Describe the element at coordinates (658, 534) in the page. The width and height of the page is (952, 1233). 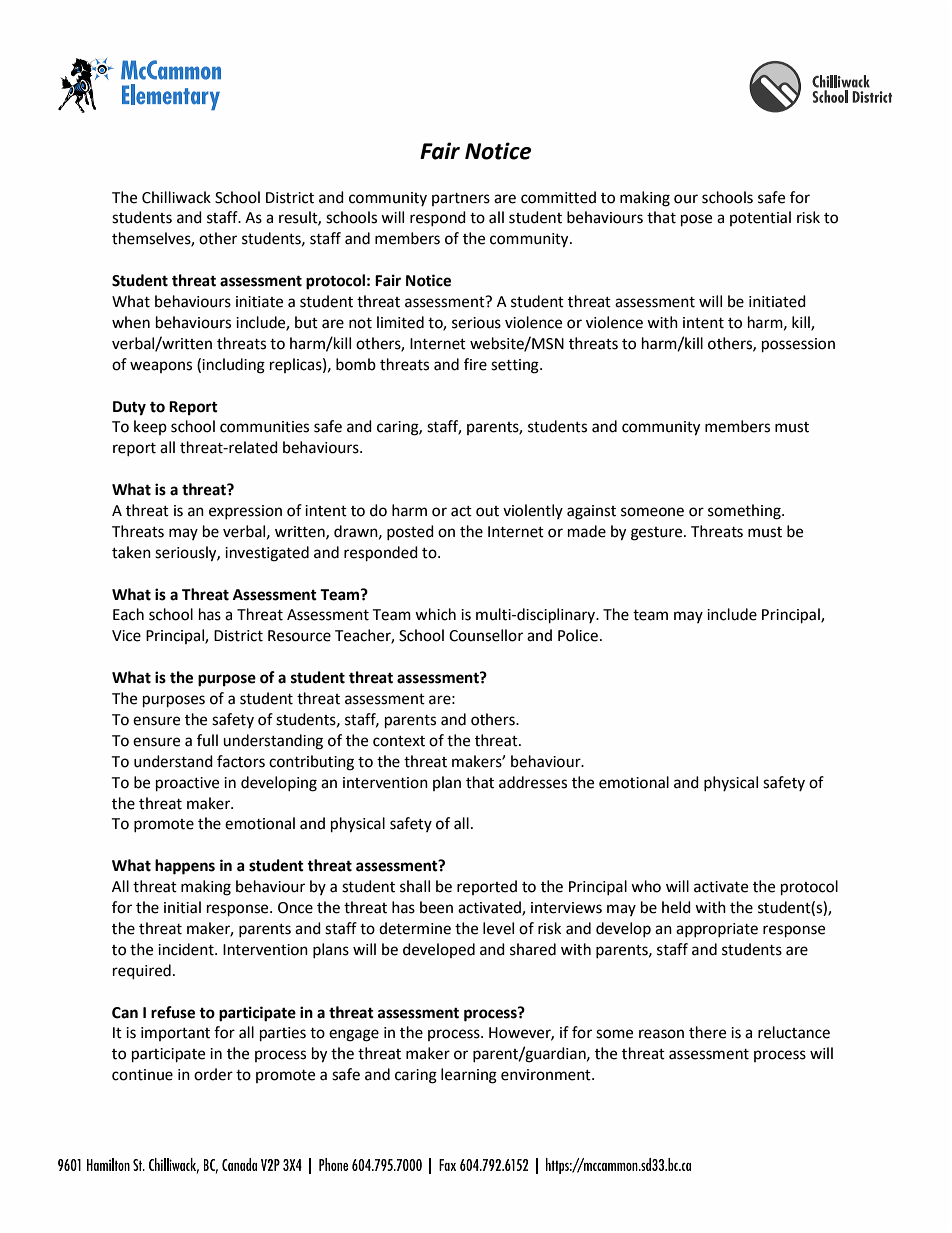
I see `gesture` at that location.
